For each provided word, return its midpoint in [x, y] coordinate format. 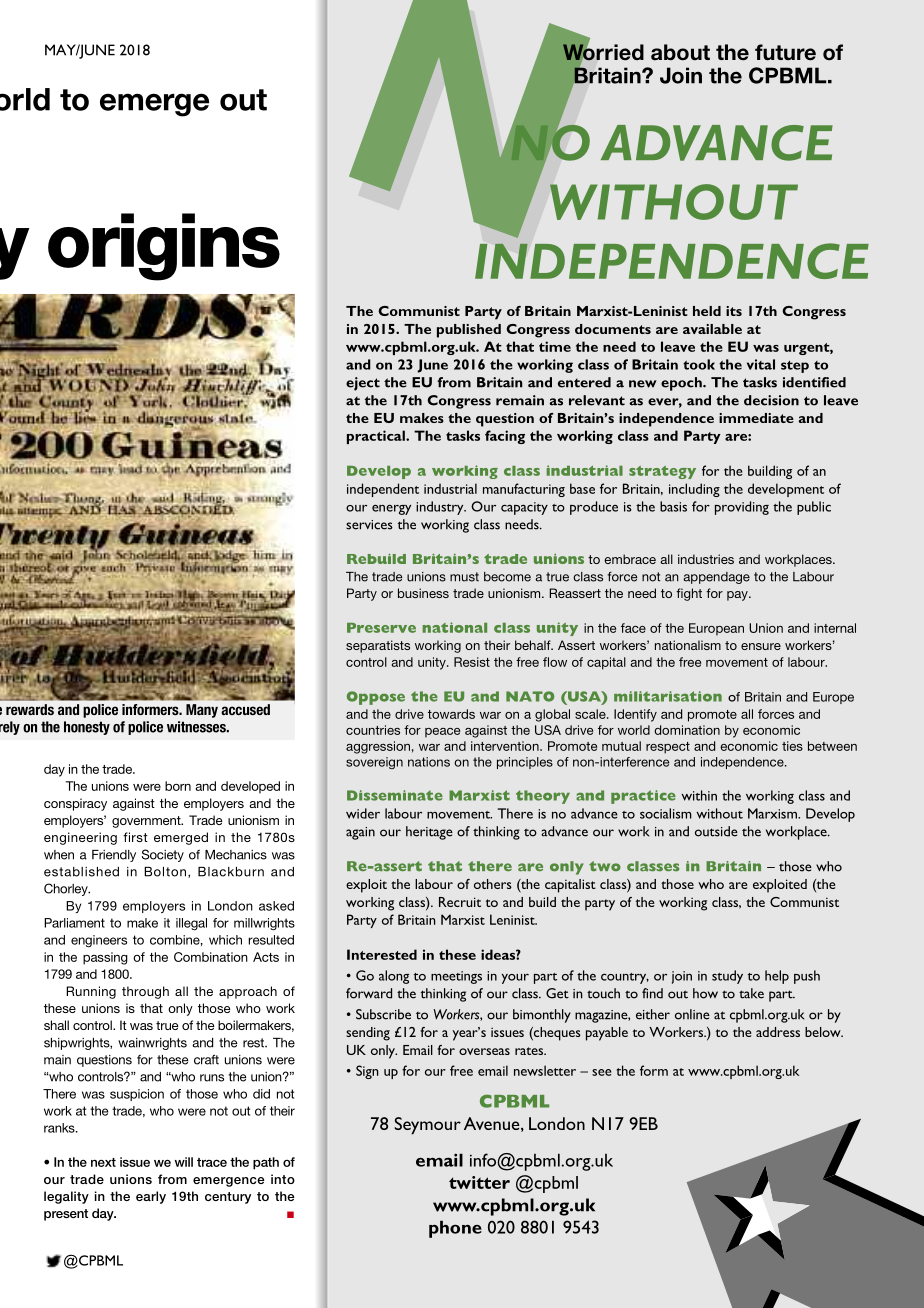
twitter [479, 1182]
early [151, 1197]
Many [202, 711]
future [785, 52]
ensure [761, 646]
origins [164, 247]
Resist [472, 662]
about [680, 52]
